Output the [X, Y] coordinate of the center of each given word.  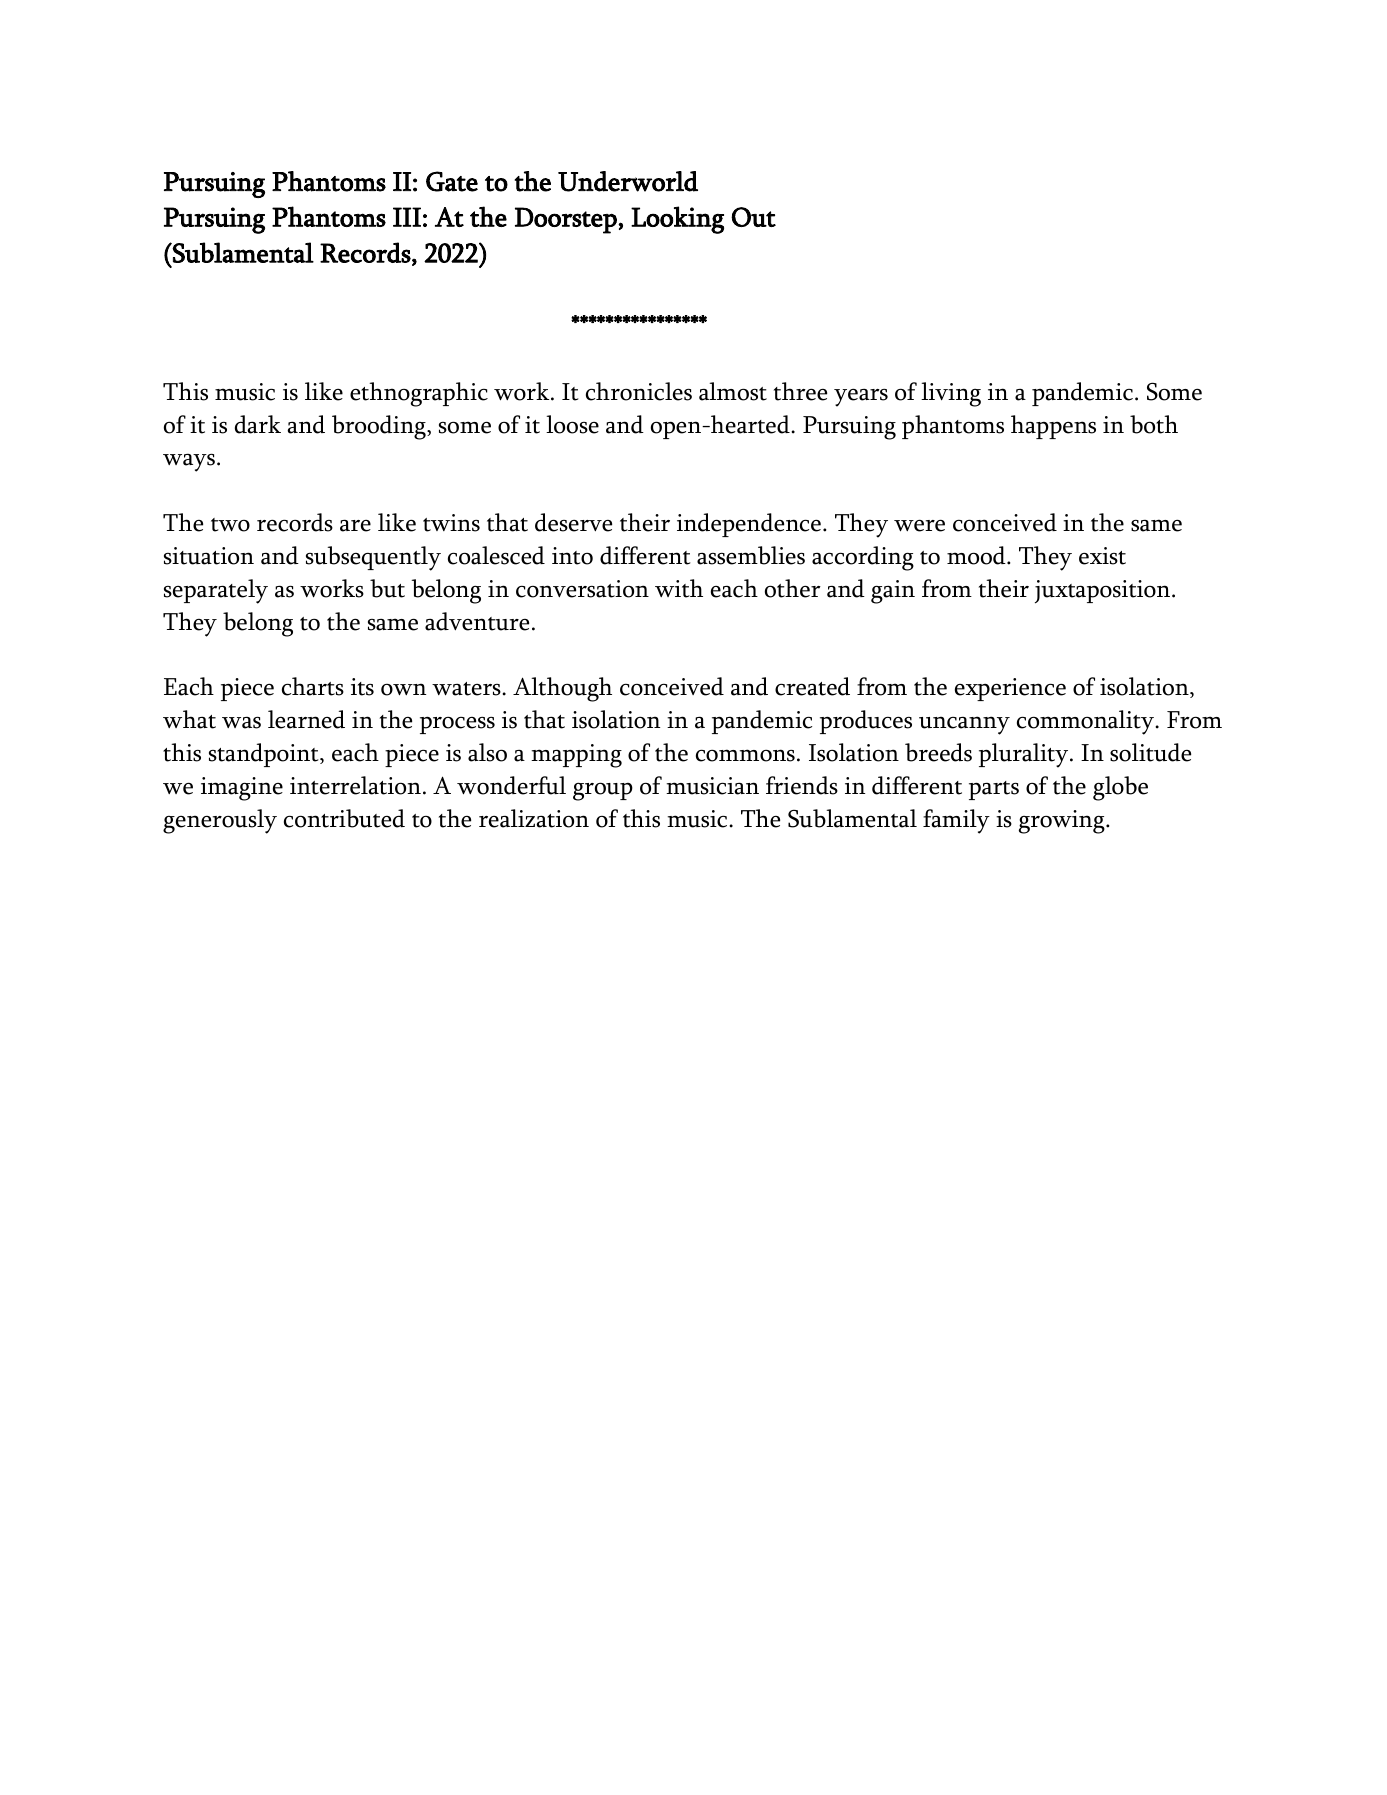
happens [1053, 427]
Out [753, 217]
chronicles [639, 391]
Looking [677, 220]
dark [258, 424]
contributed [344, 818]
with [679, 588]
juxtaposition [1104, 592]
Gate [452, 181]
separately [216, 591]
